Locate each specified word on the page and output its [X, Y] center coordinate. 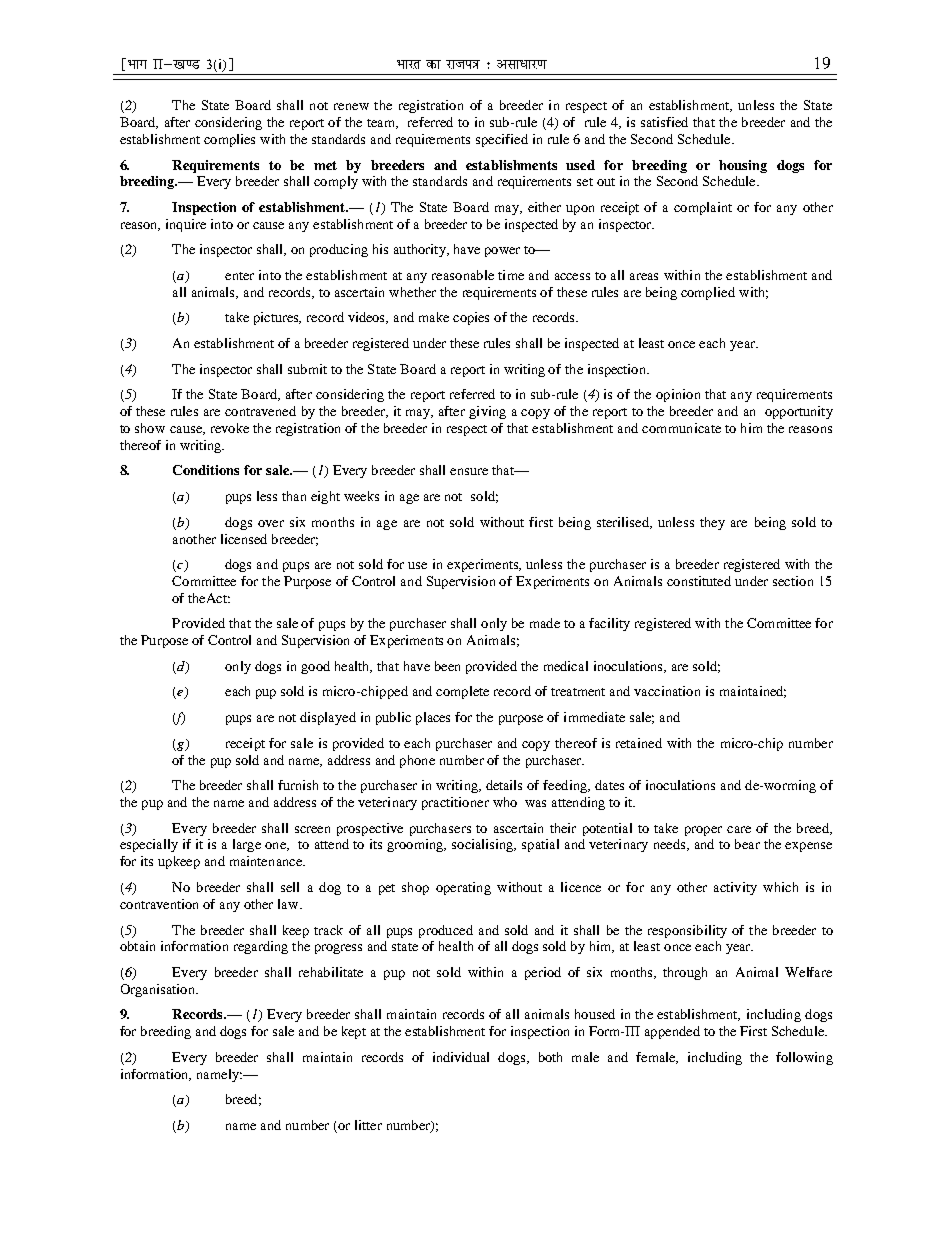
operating [463, 888]
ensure [469, 471]
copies [471, 318]
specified [502, 140]
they [712, 523]
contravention [159, 904]
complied [708, 293]
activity [735, 888]
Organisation [159, 990]
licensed [244, 539]
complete [462, 692]
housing [743, 166]
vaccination [667, 691]
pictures [277, 318]
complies [229, 140]
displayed [328, 718]
